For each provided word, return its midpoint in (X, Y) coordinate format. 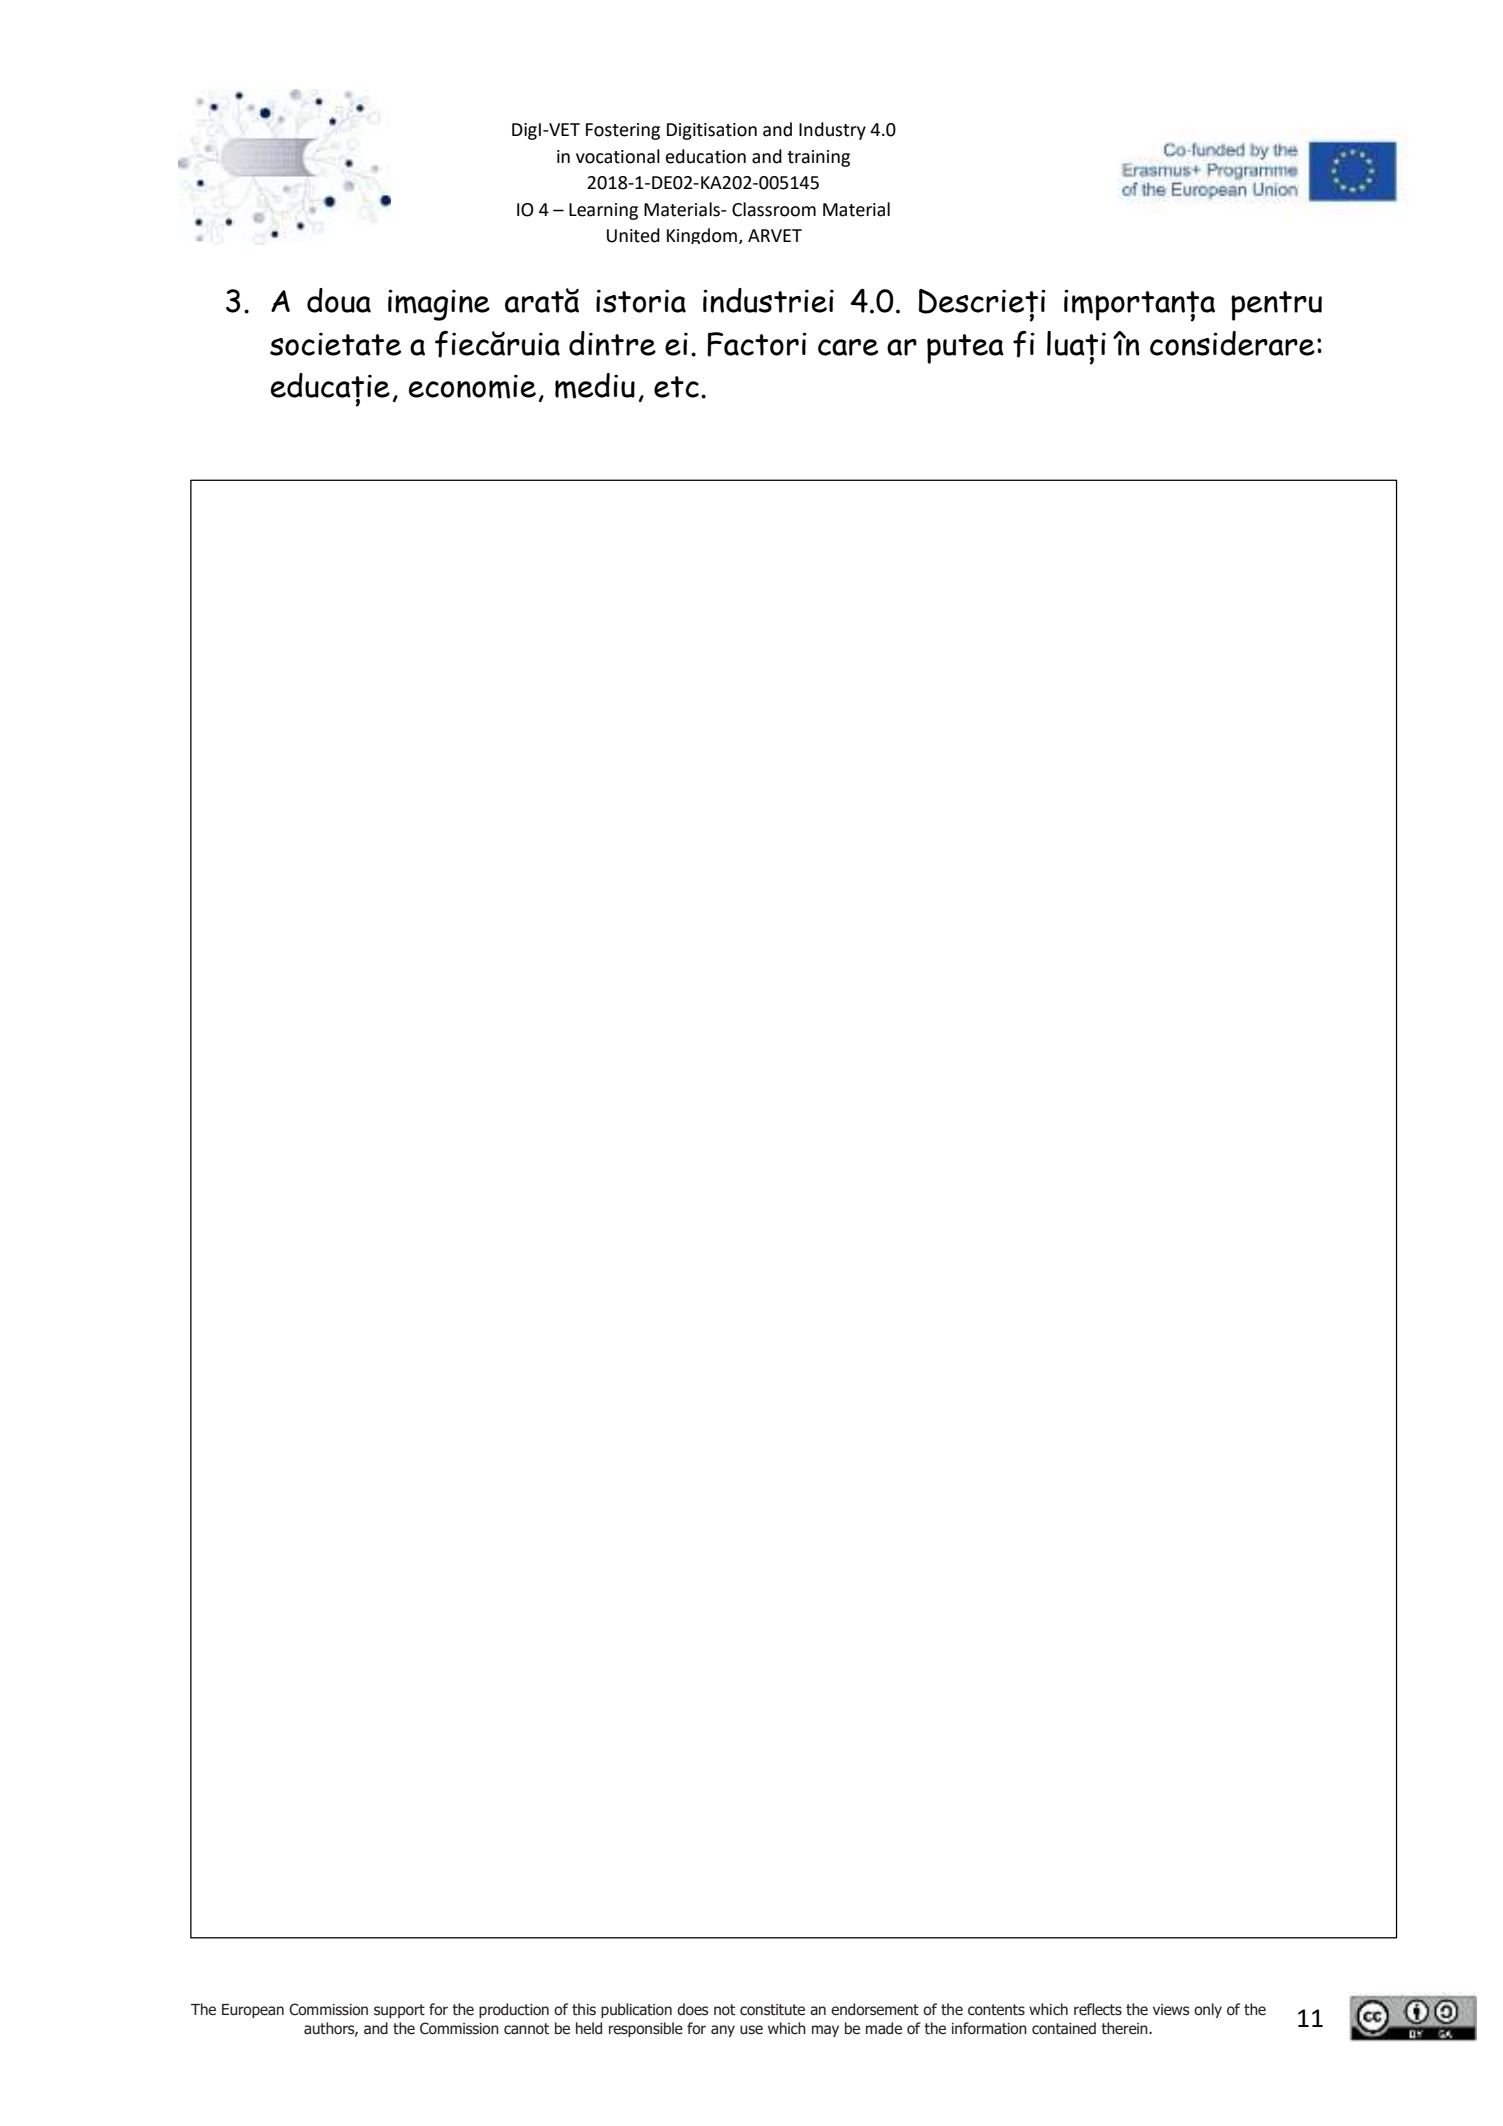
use (751, 2030)
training (818, 158)
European (253, 2011)
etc (676, 387)
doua (339, 300)
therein (1125, 2028)
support (399, 2011)
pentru (1276, 306)
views (1171, 2010)
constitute (772, 2010)
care (848, 347)
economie (472, 387)
